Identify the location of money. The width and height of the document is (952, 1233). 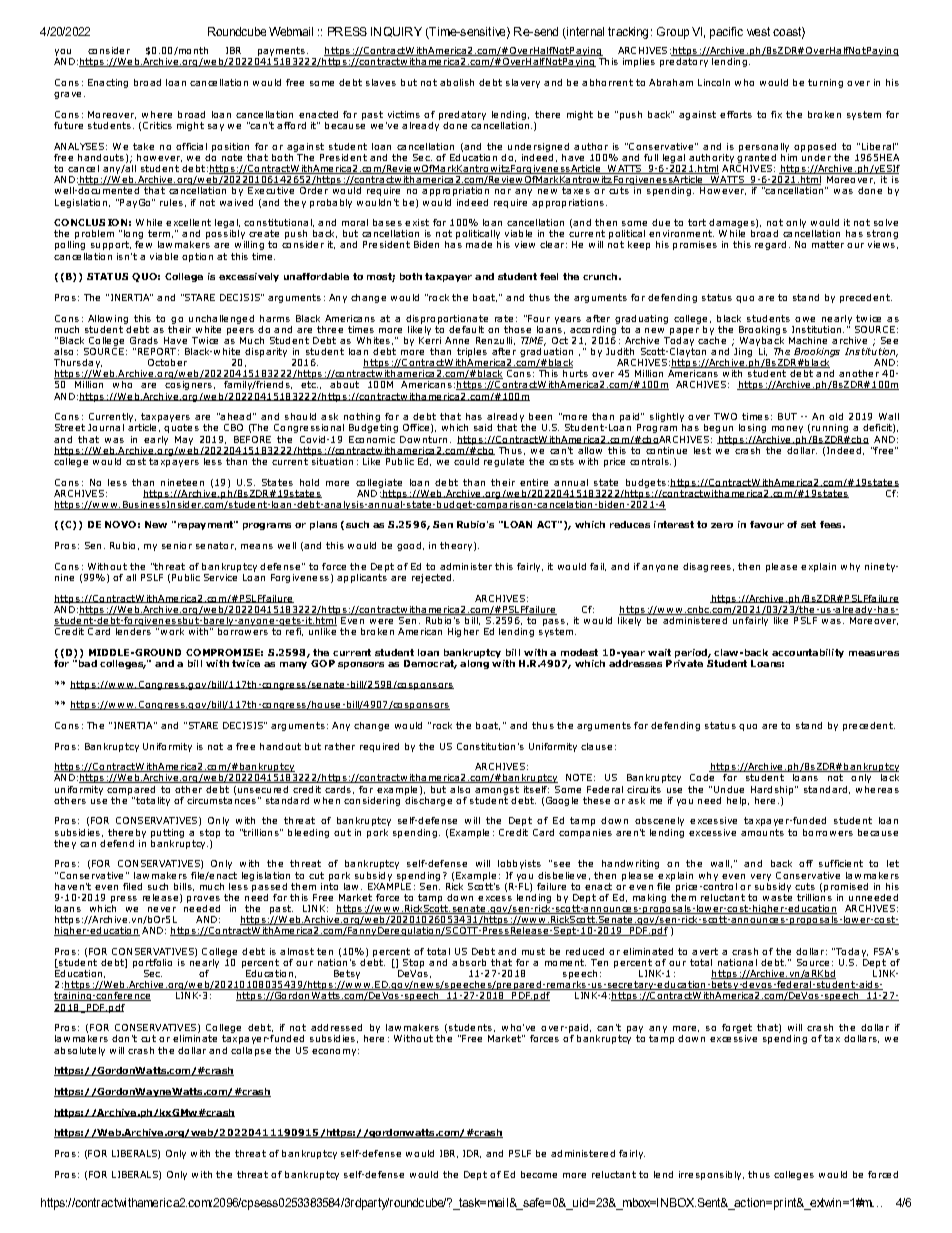
(787, 429).
